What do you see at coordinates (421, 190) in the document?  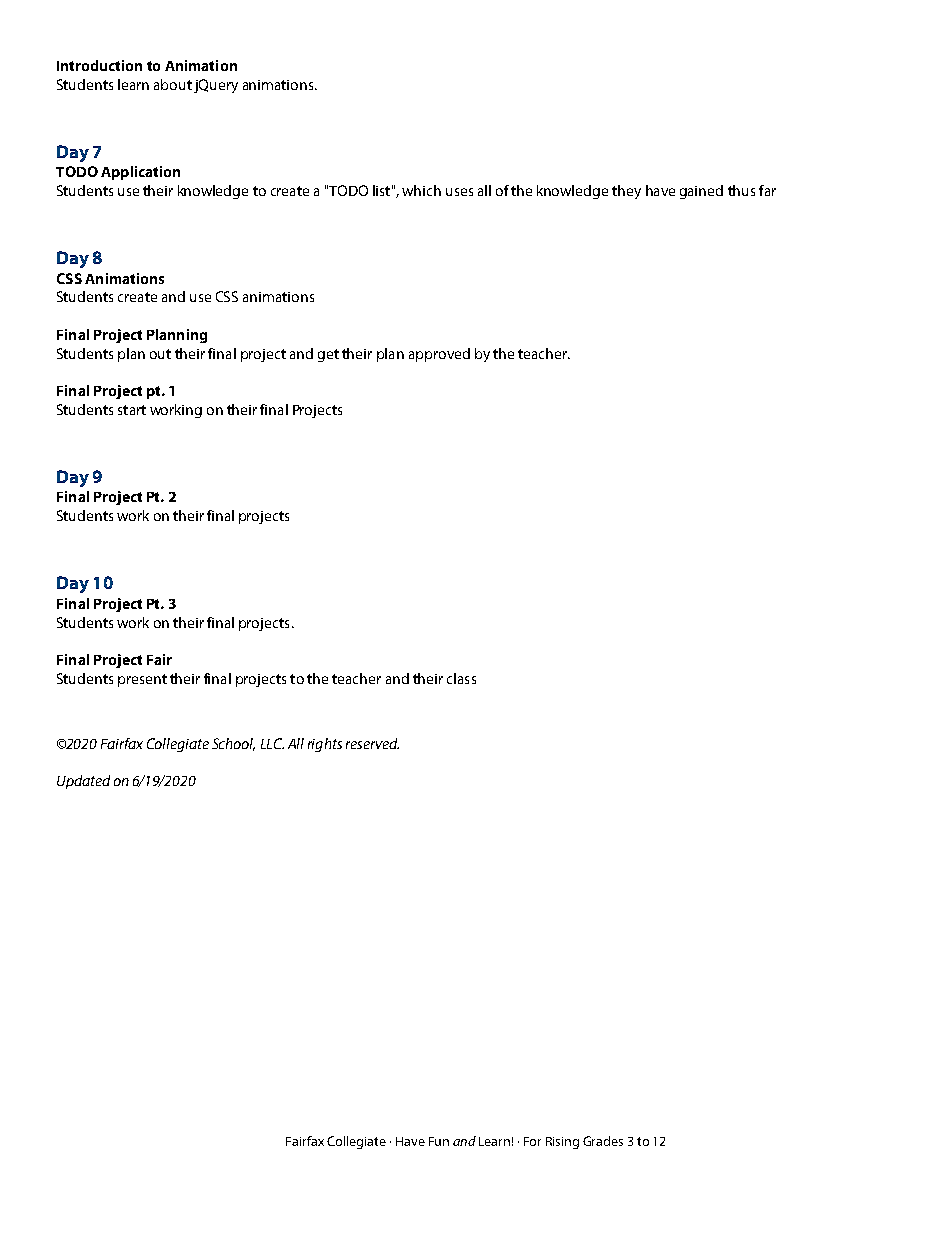 I see `which` at bounding box center [421, 190].
